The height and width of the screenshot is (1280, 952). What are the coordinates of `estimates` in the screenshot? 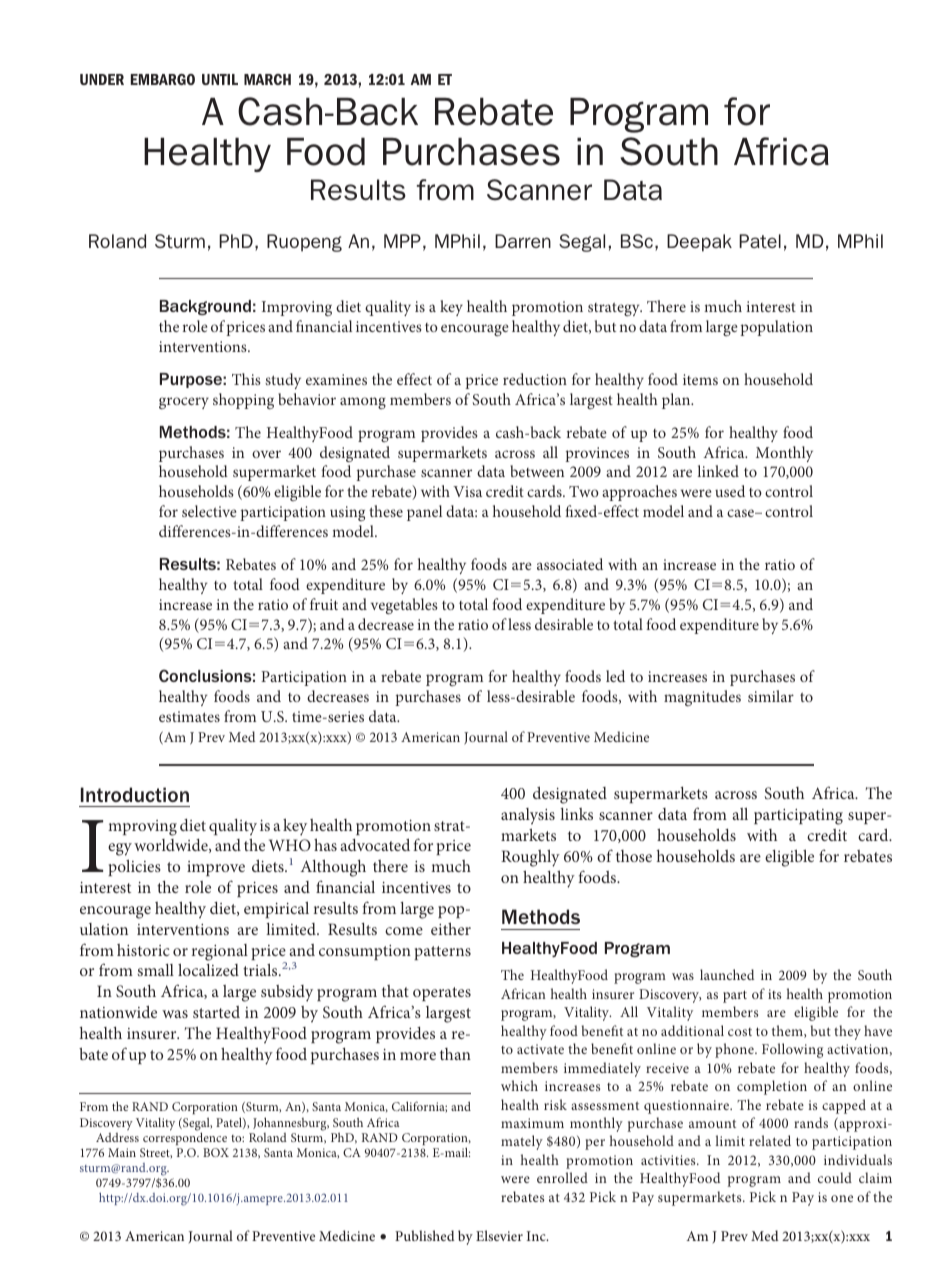 It's located at (189, 716).
